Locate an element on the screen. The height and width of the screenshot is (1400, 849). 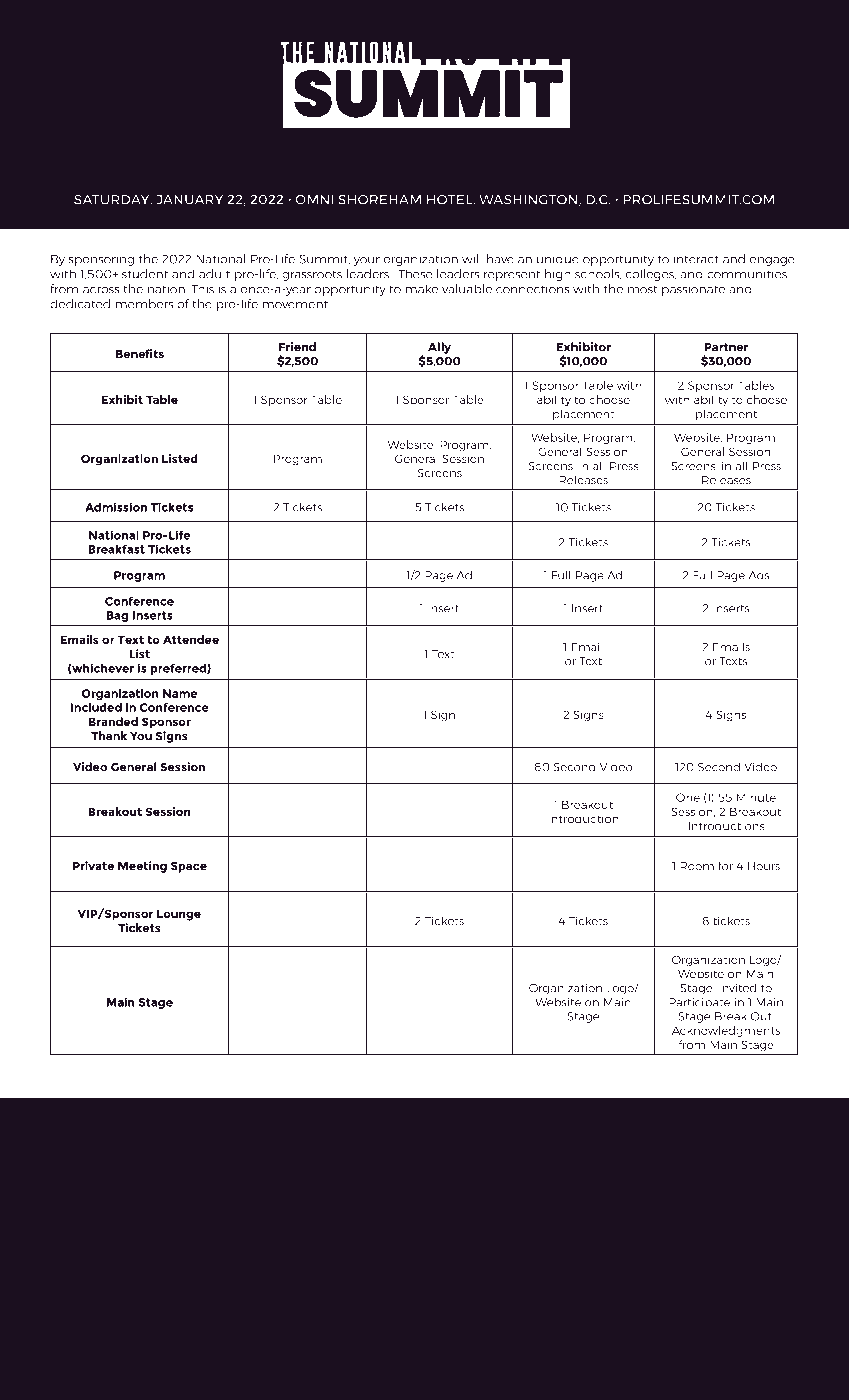
Lounge is located at coordinates (179, 915).
